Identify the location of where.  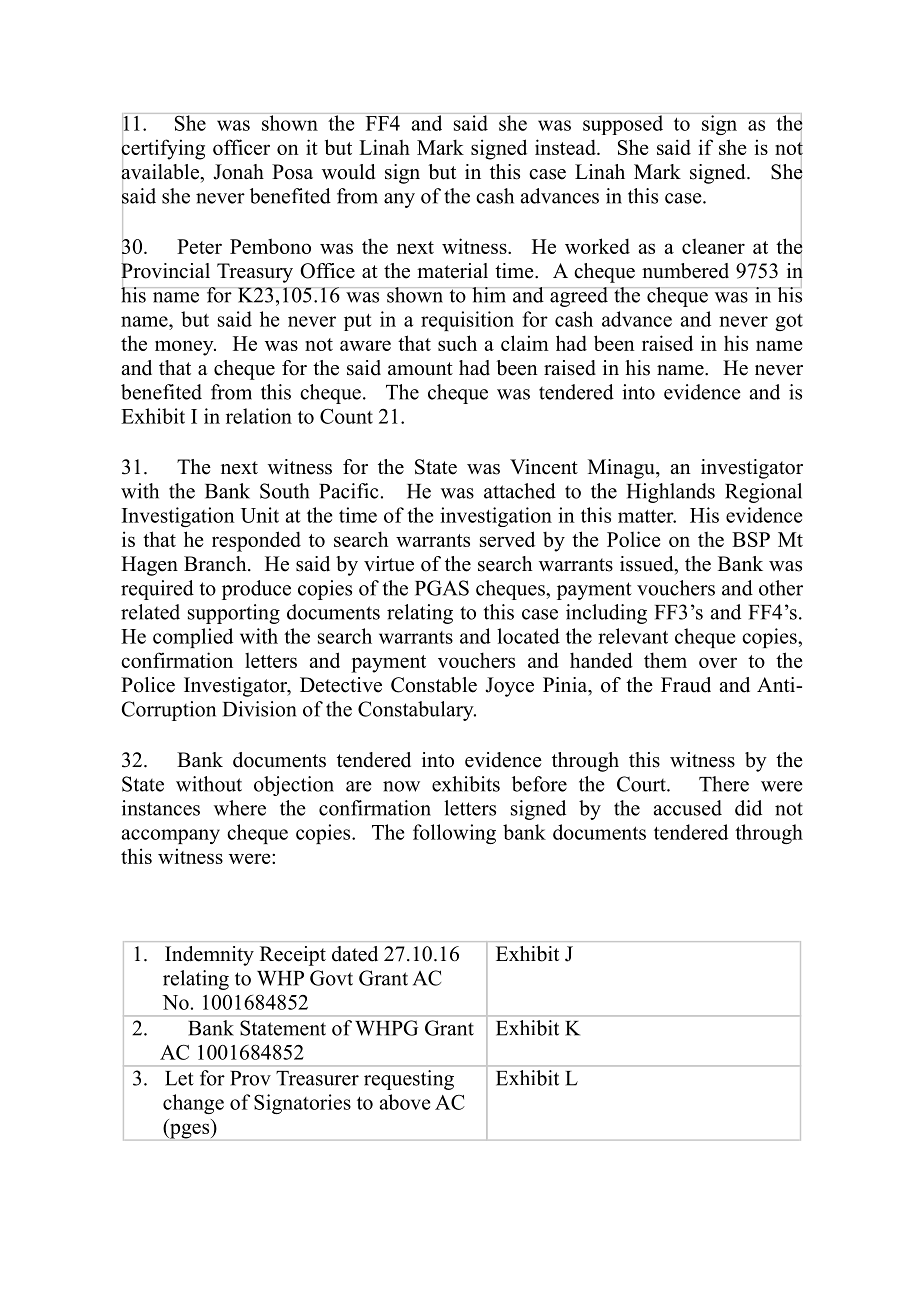
(240, 808).
